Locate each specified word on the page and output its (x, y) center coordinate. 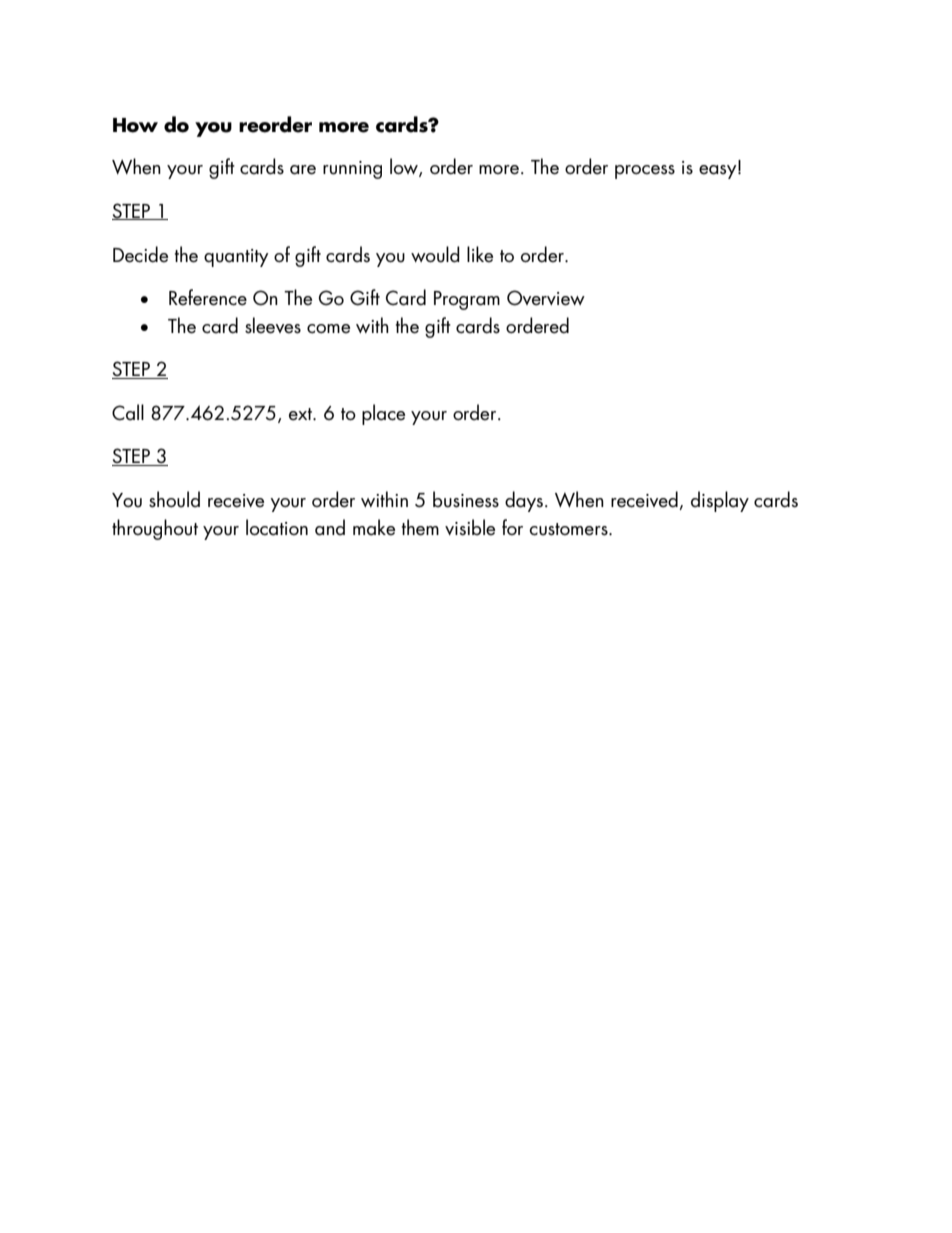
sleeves (273, 325)
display (720, 501)
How (135, 125)
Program (467, 300)
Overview (546, 298)
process (645, 172)
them (420, 527)
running (352, 170)
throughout (155, 529)
